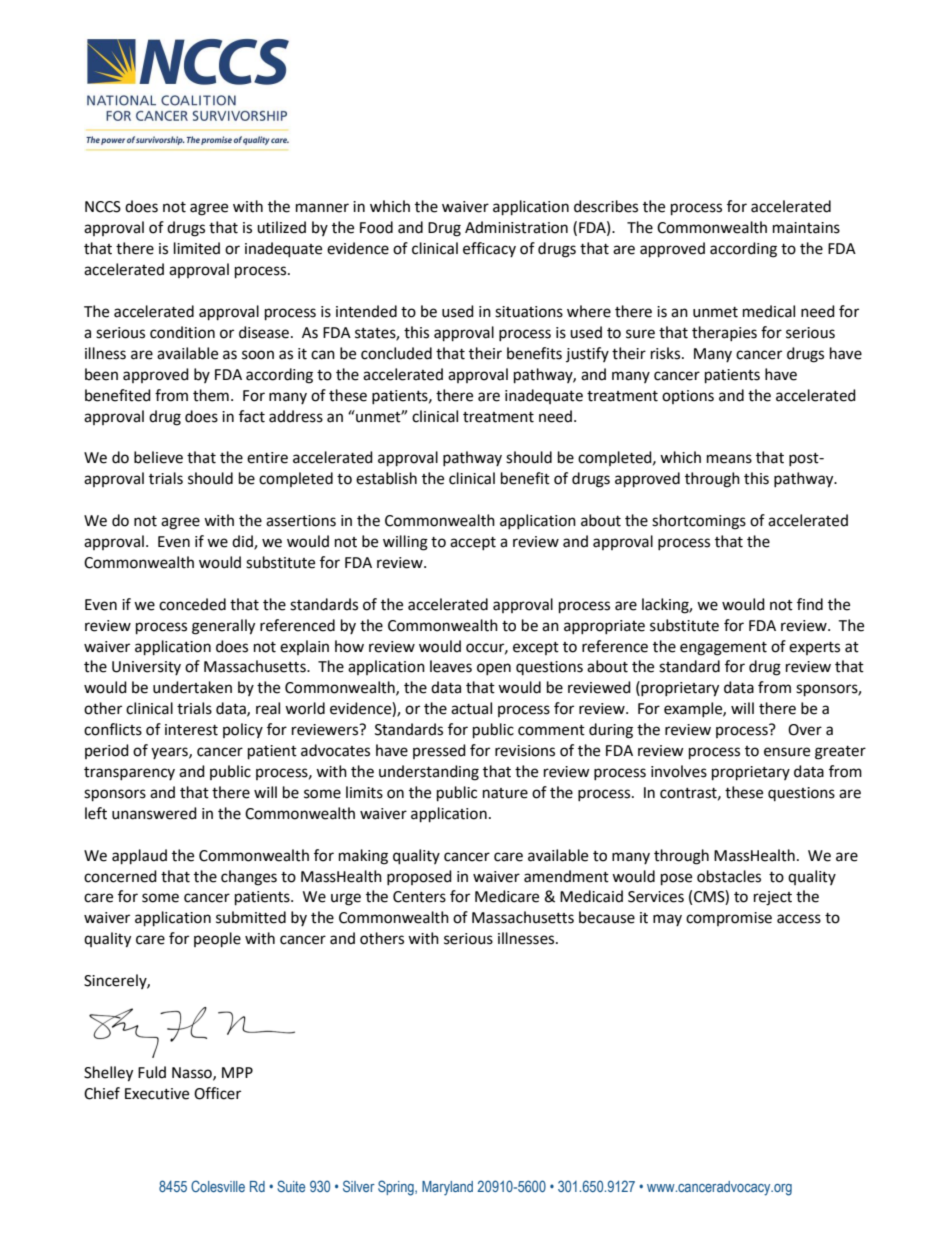 The image size is (952, 1233). I want to click on compromise, so click(729, 919).
